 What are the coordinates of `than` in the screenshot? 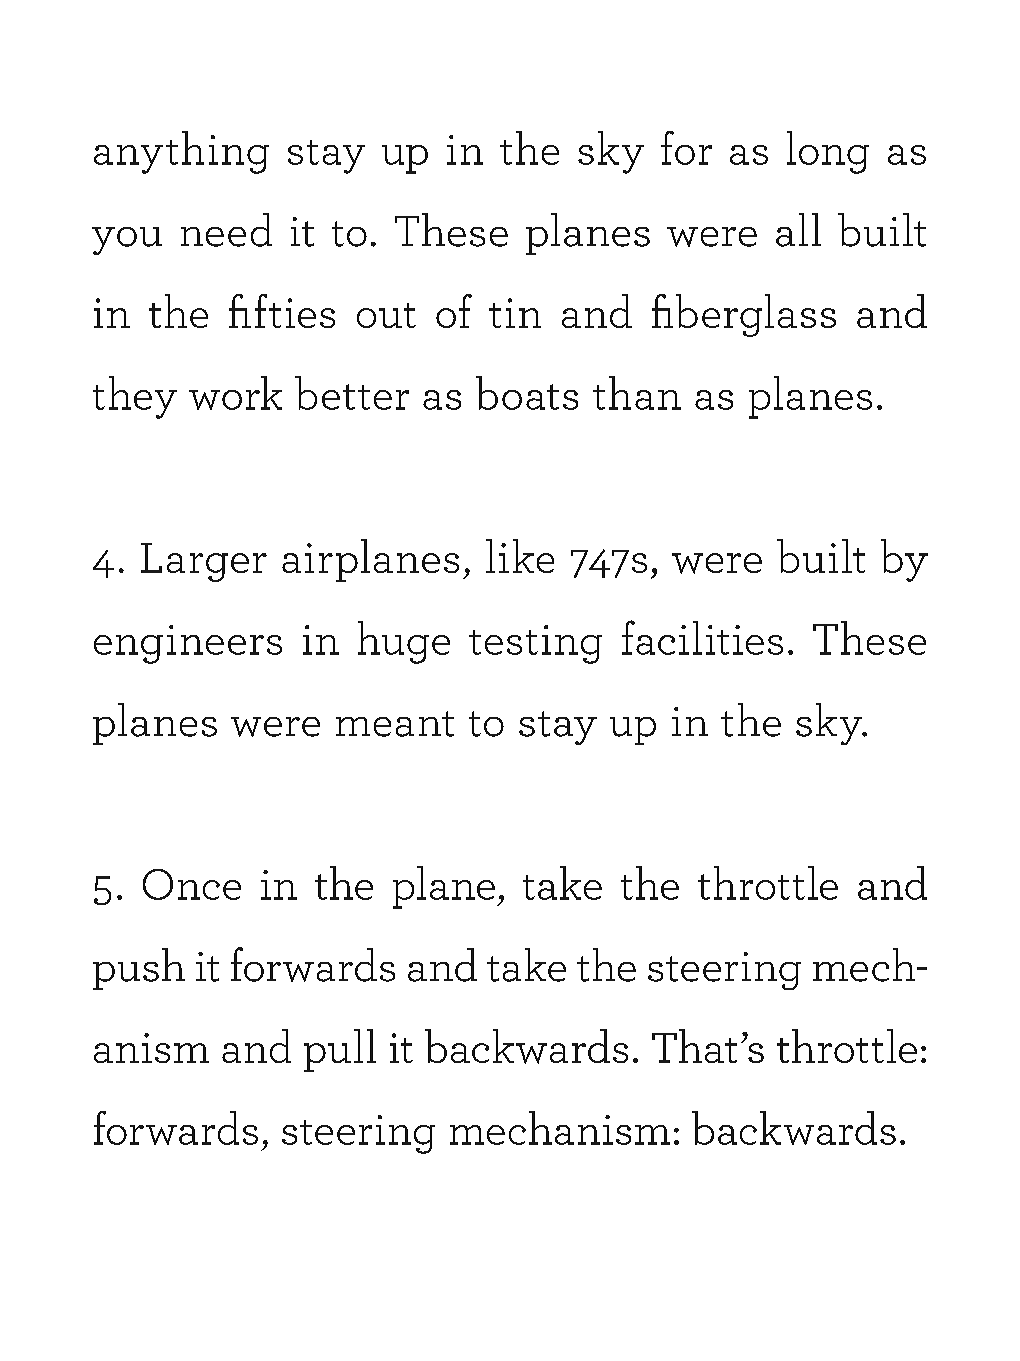 It's located at (637, 393).
